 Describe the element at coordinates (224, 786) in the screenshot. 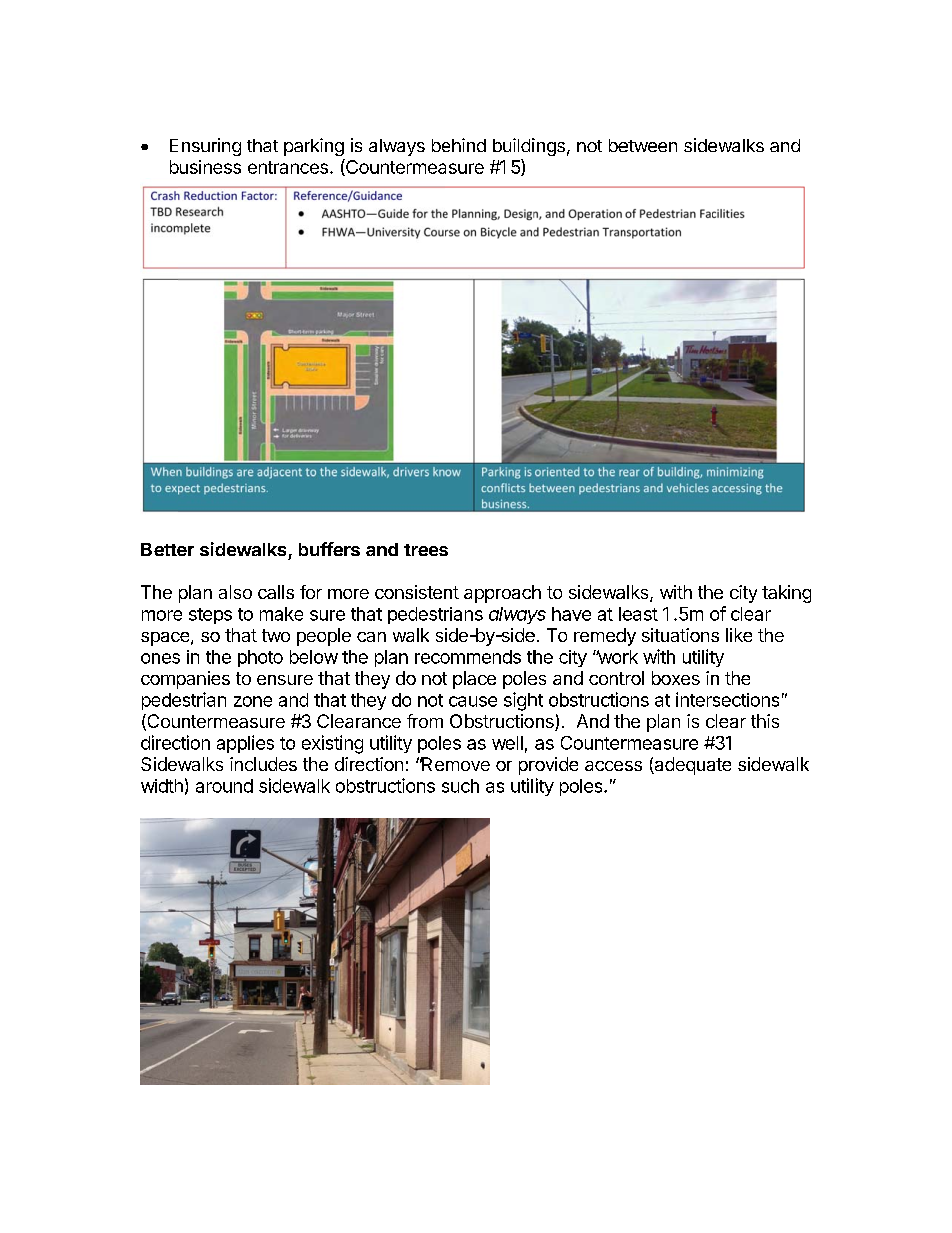

I see `around` at that location.
